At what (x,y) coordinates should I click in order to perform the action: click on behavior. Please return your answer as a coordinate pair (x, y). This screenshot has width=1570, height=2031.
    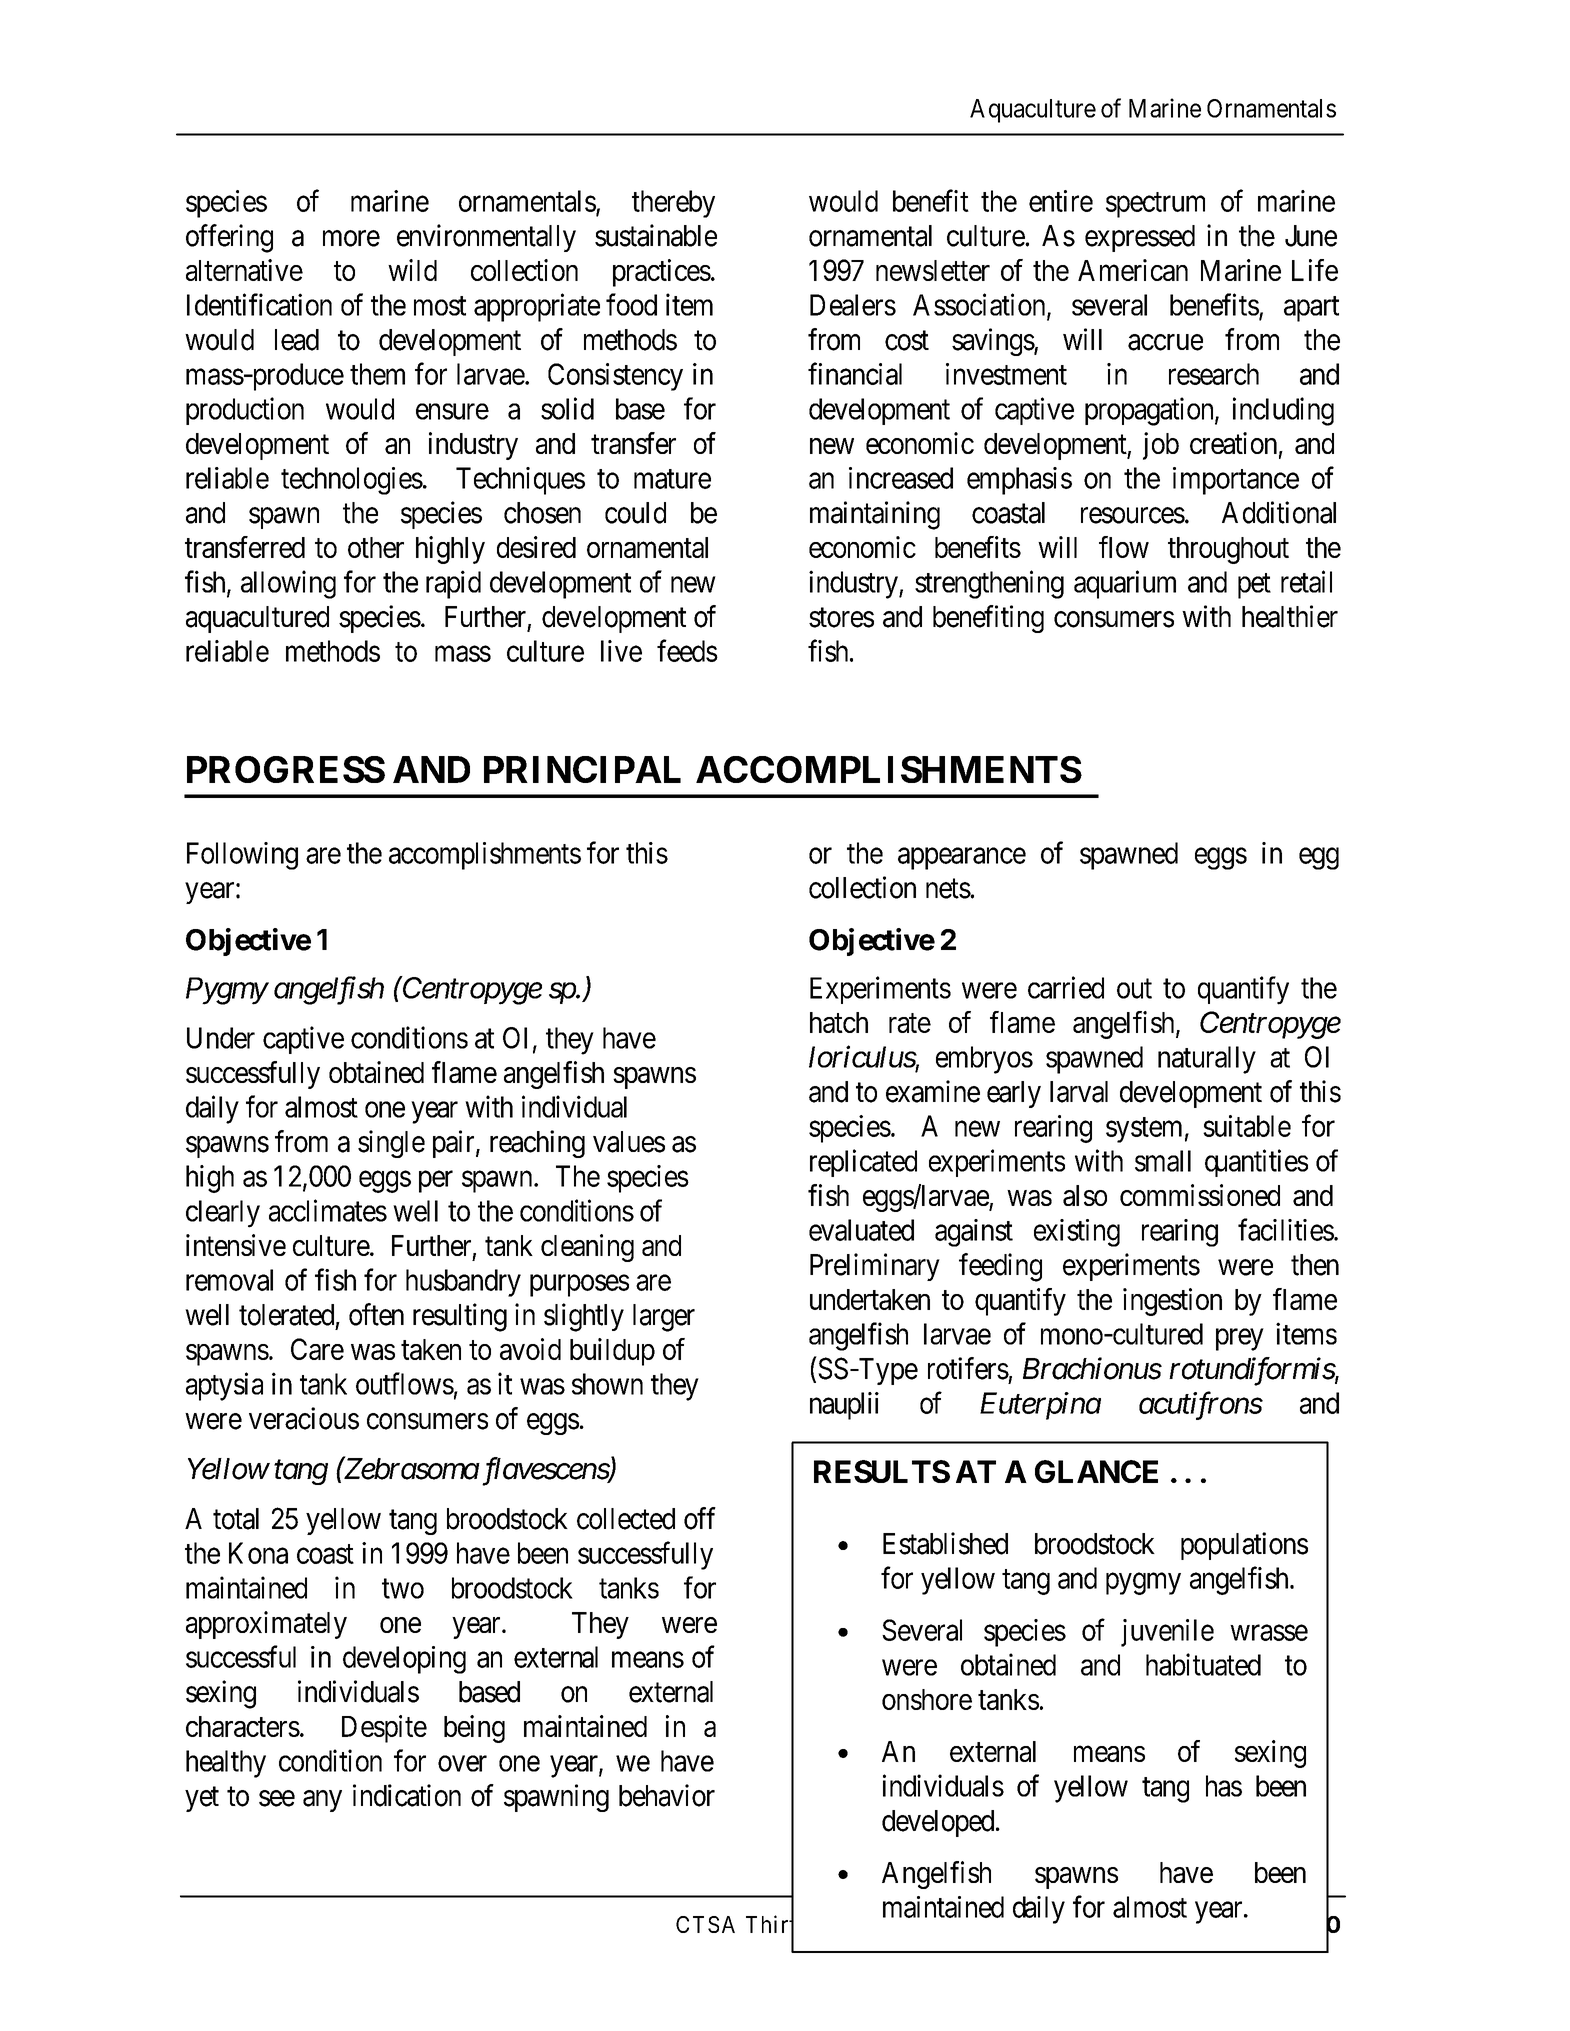
    Looking at the image, I should click on (667, 1795).
